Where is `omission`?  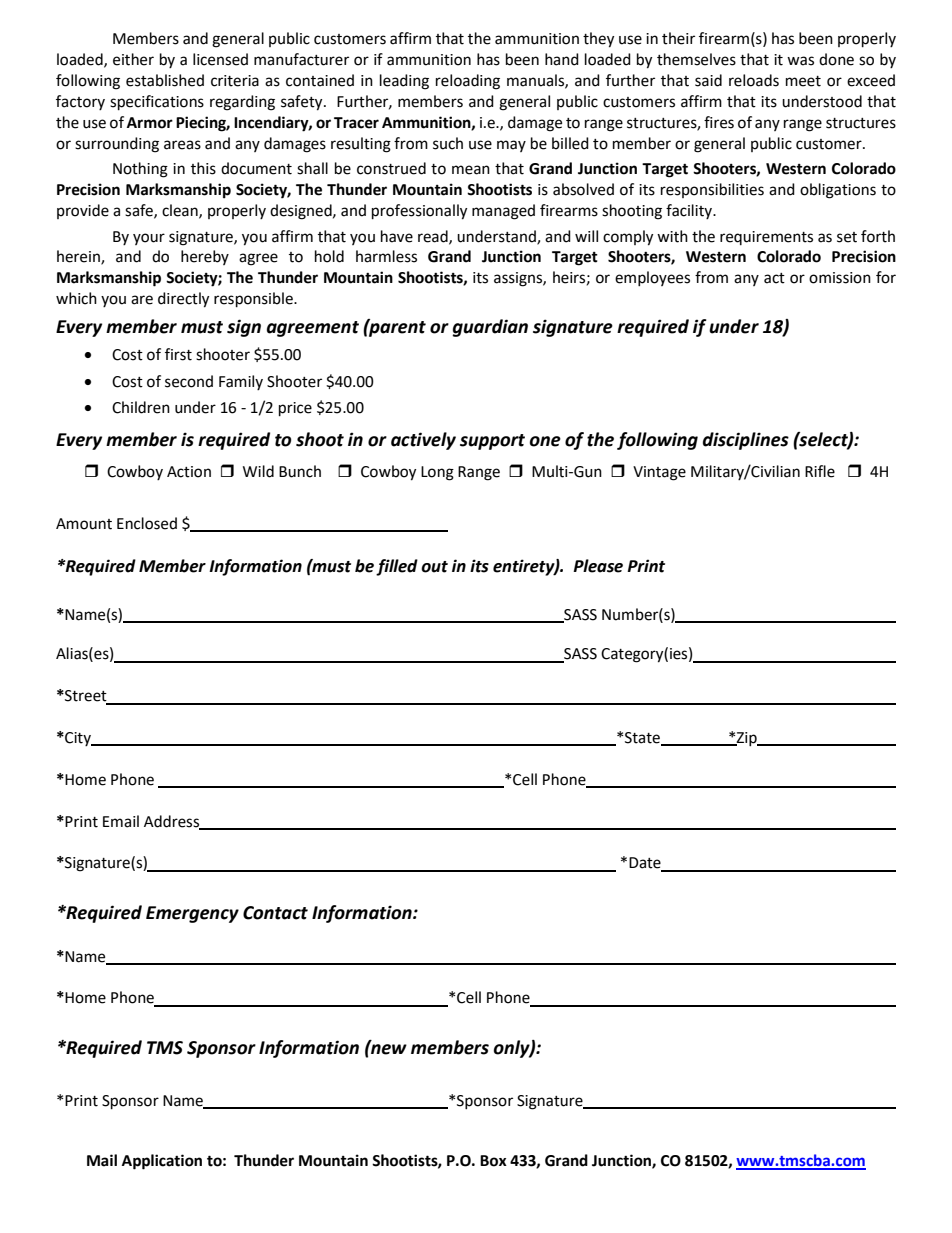
omission is located at coordinates (840, 278).
